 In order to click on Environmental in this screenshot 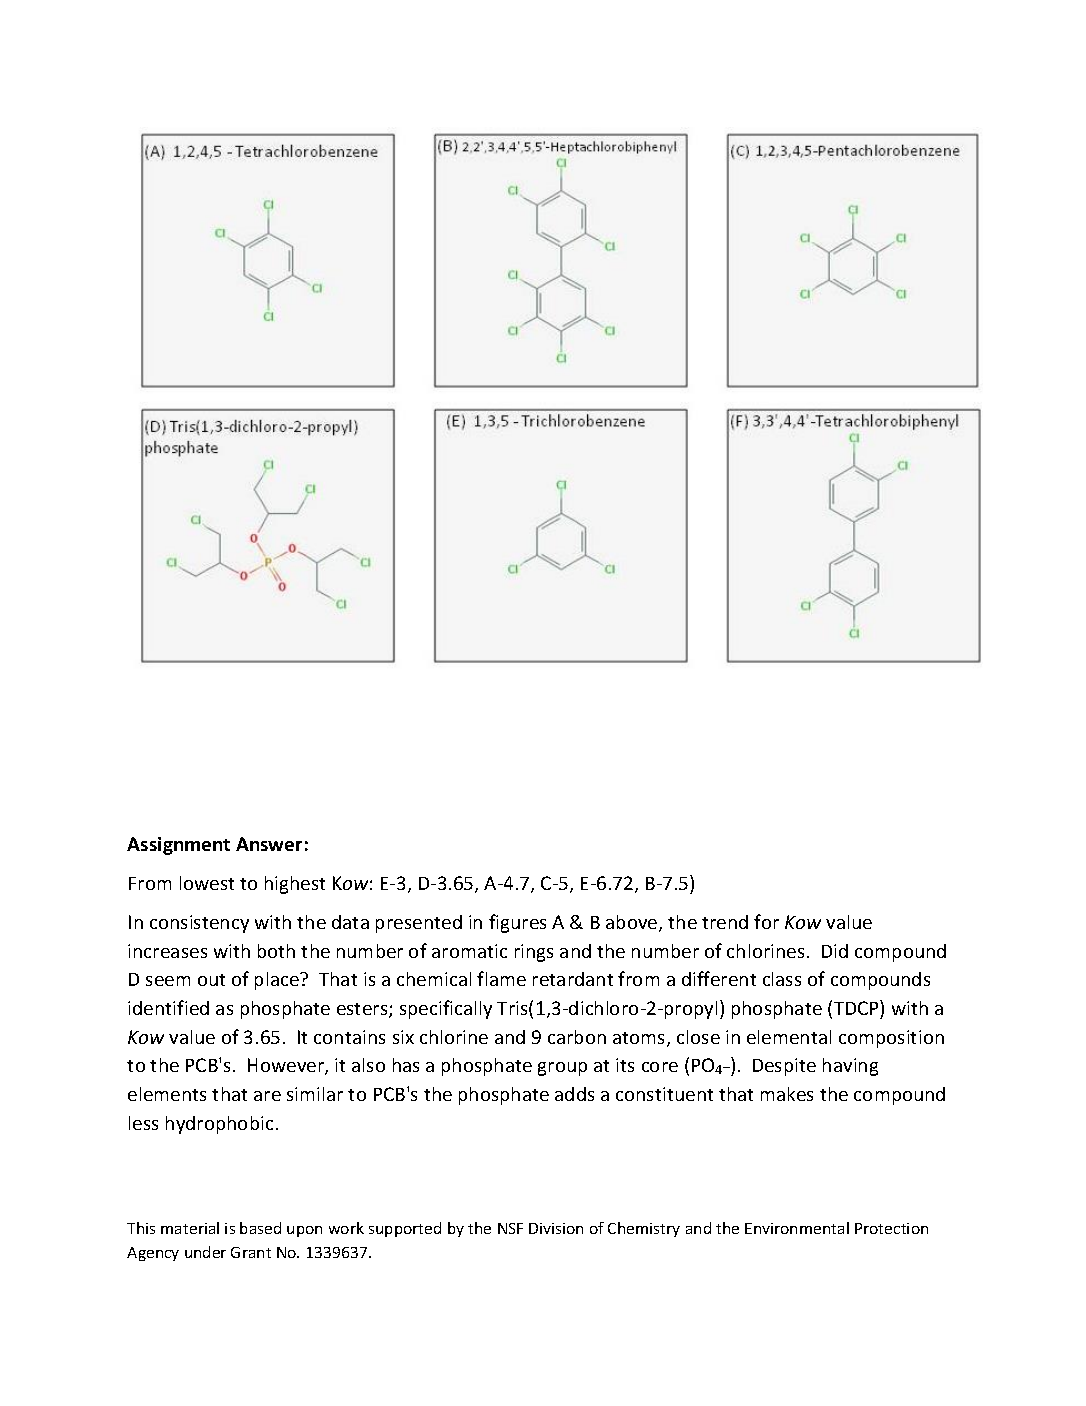, I will do `click(797, 1228)`.
